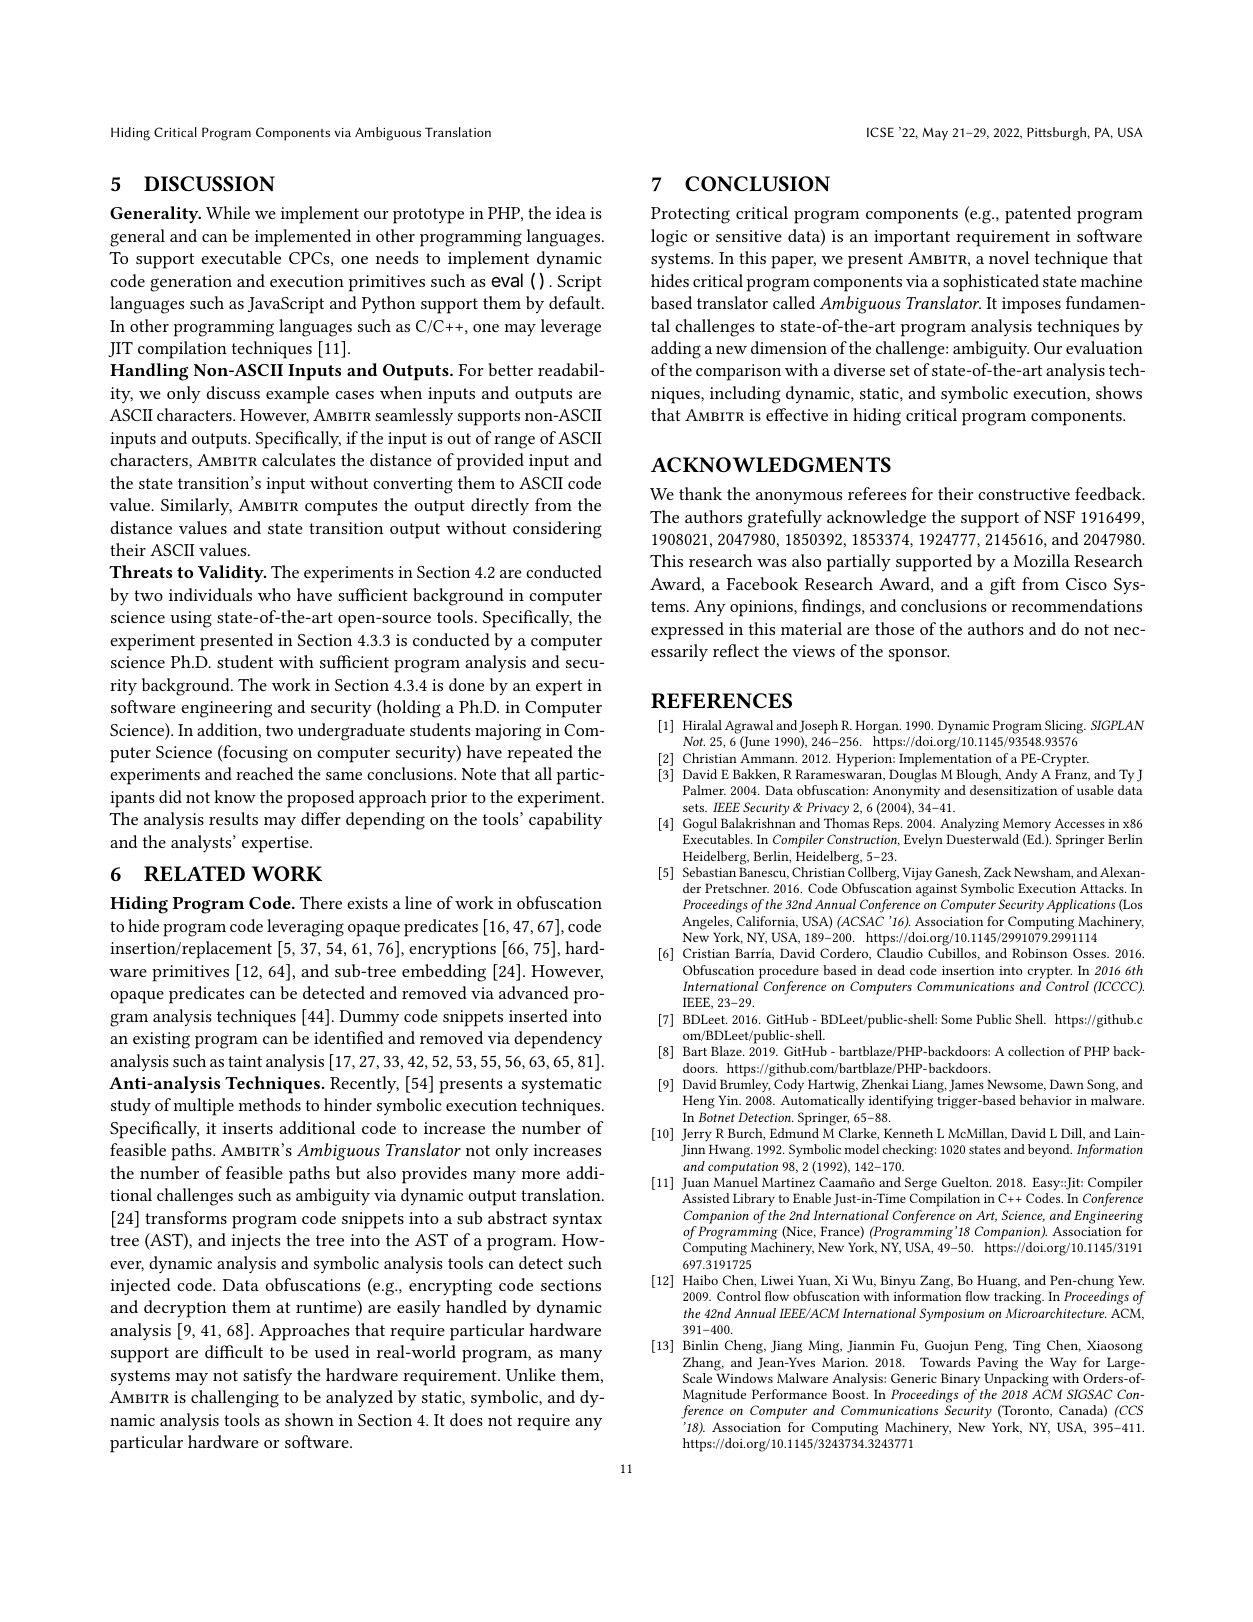  I want to click on Palmer, so click(704, 790).
